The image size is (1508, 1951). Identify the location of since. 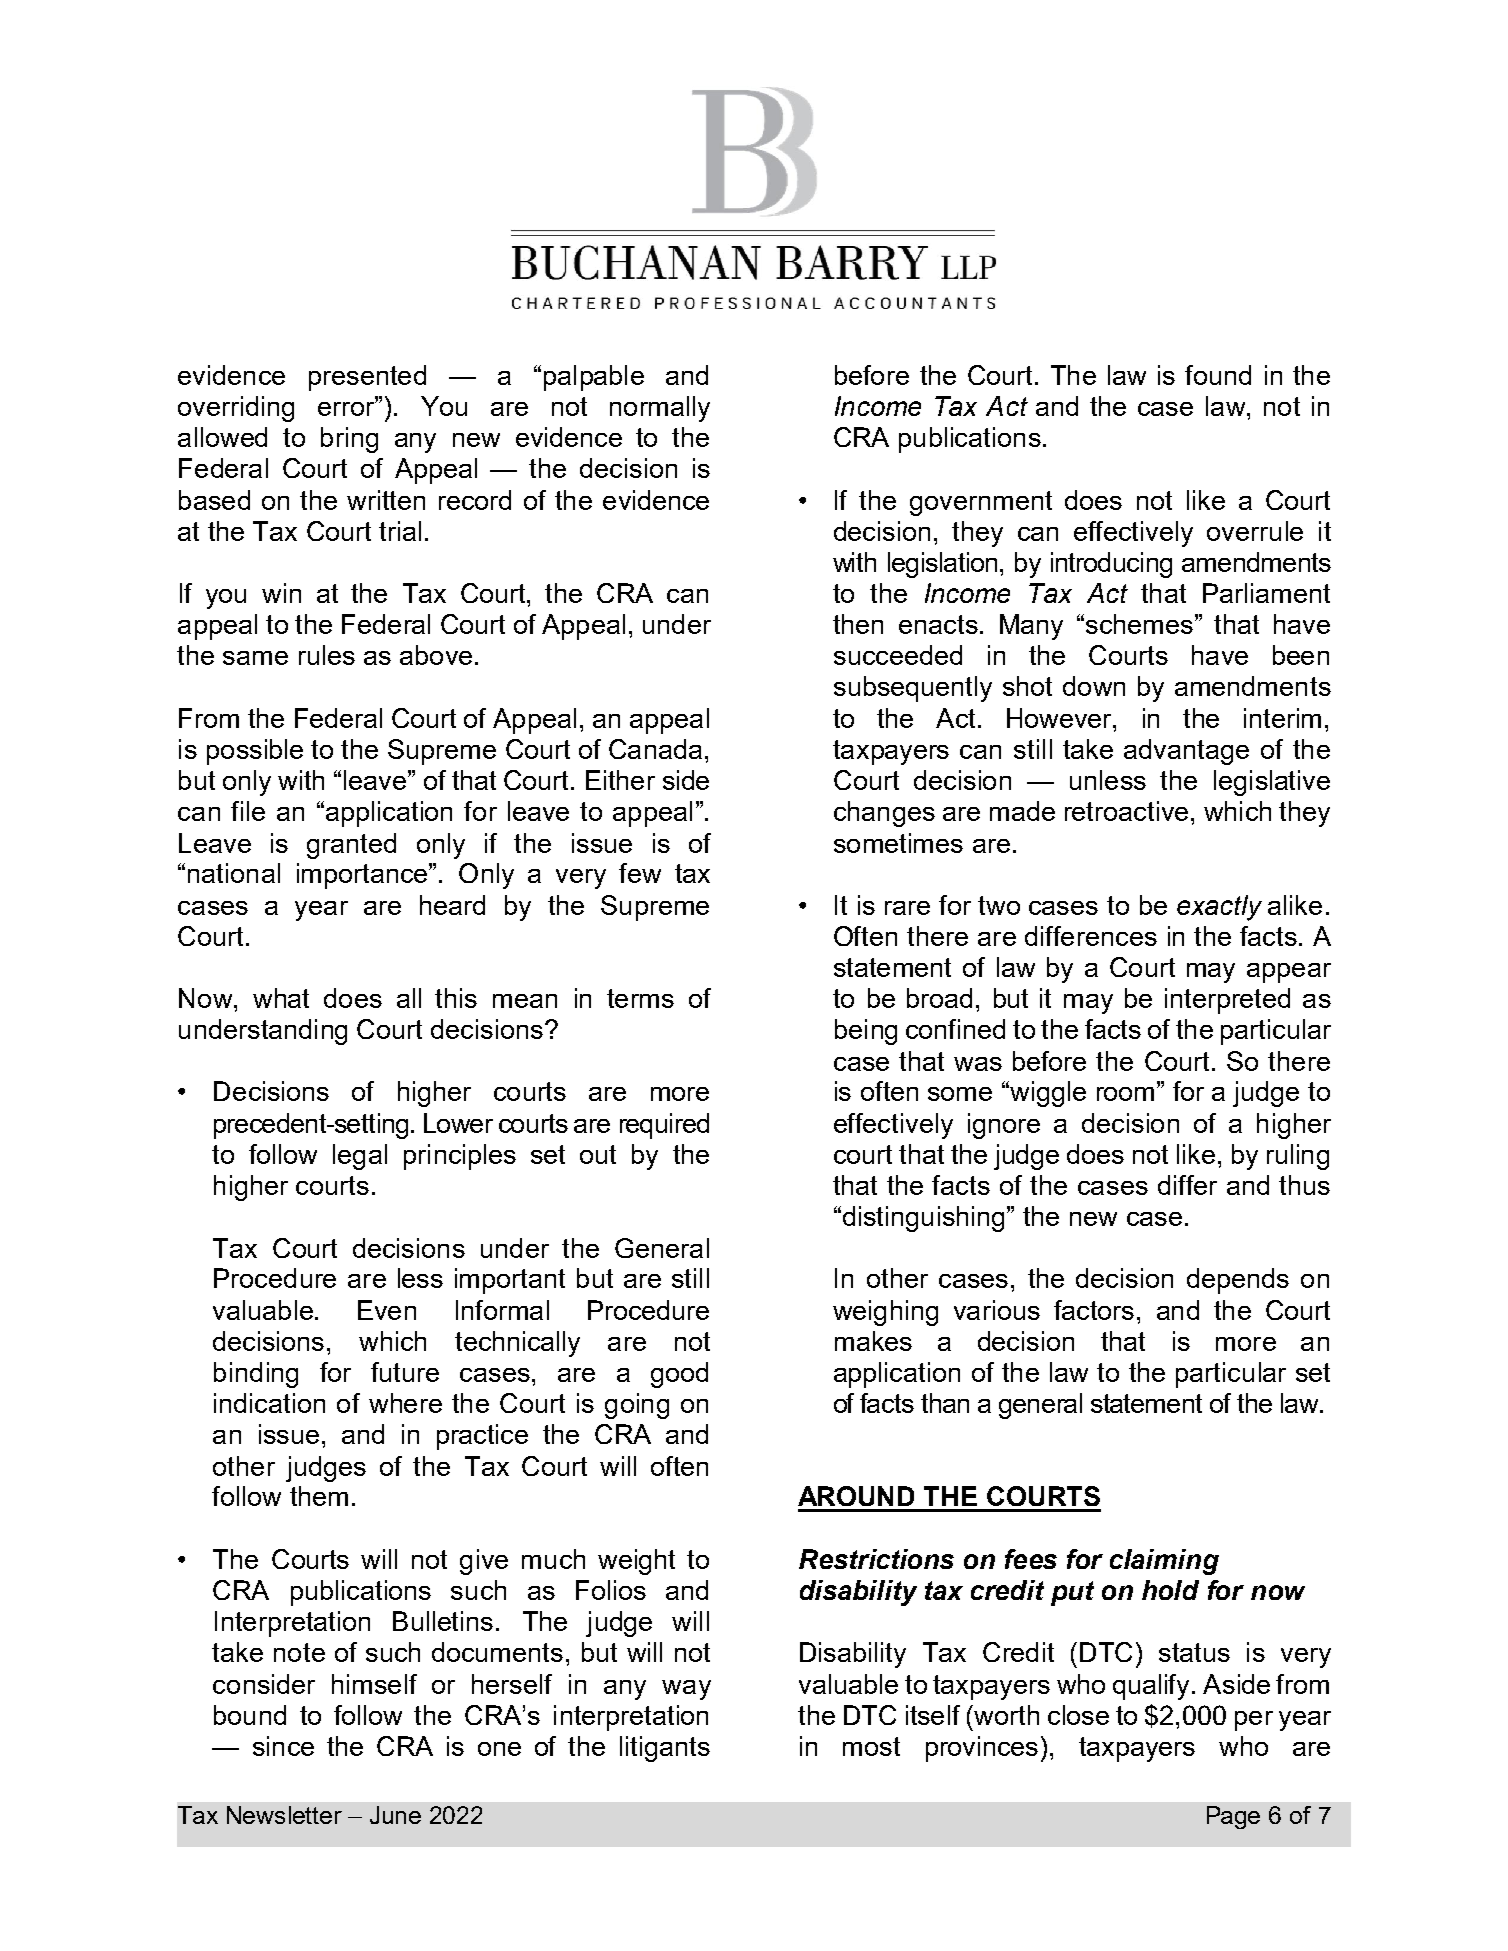
(283, 1746).
